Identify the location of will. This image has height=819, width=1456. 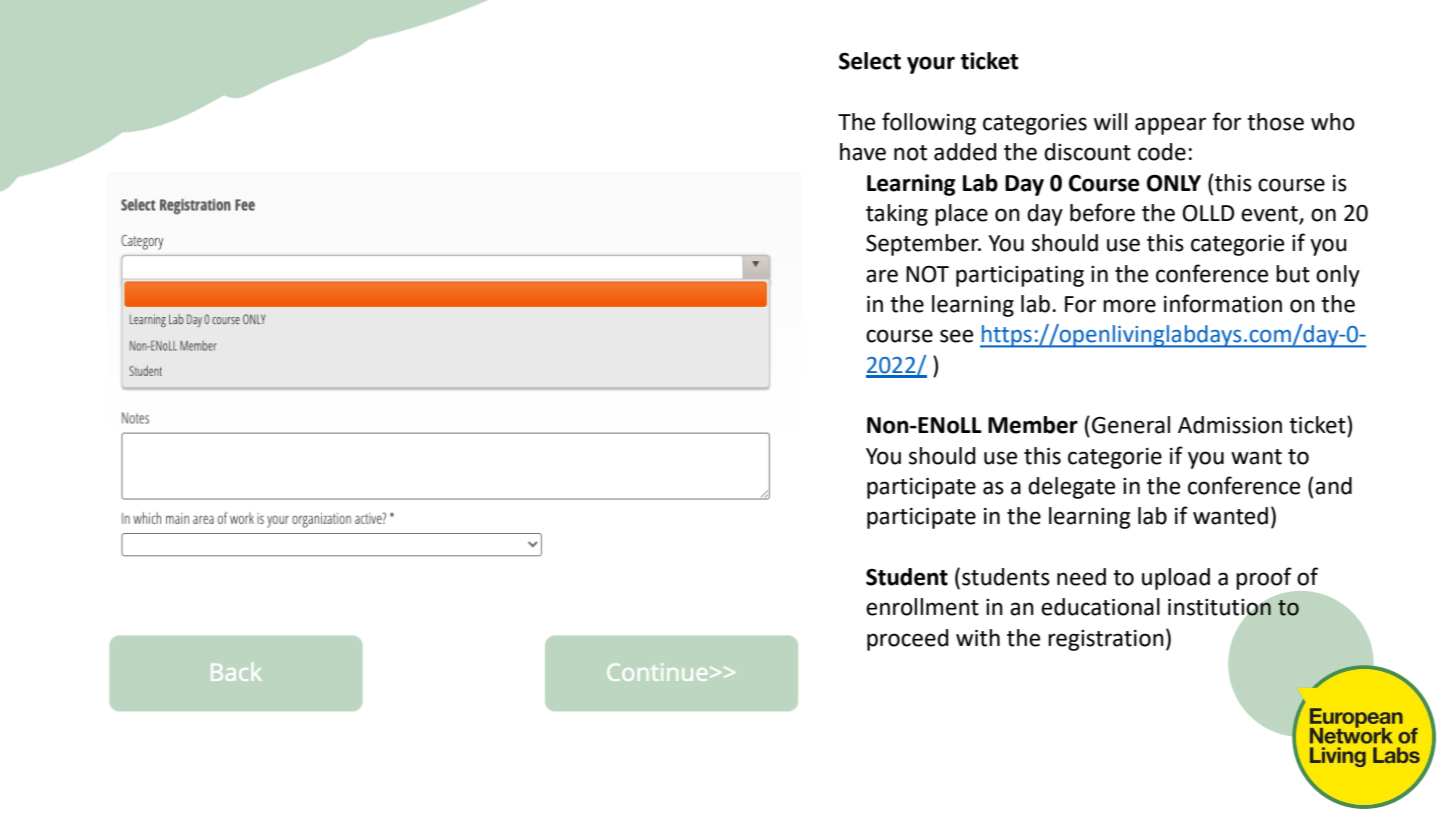
(1110, 121).
